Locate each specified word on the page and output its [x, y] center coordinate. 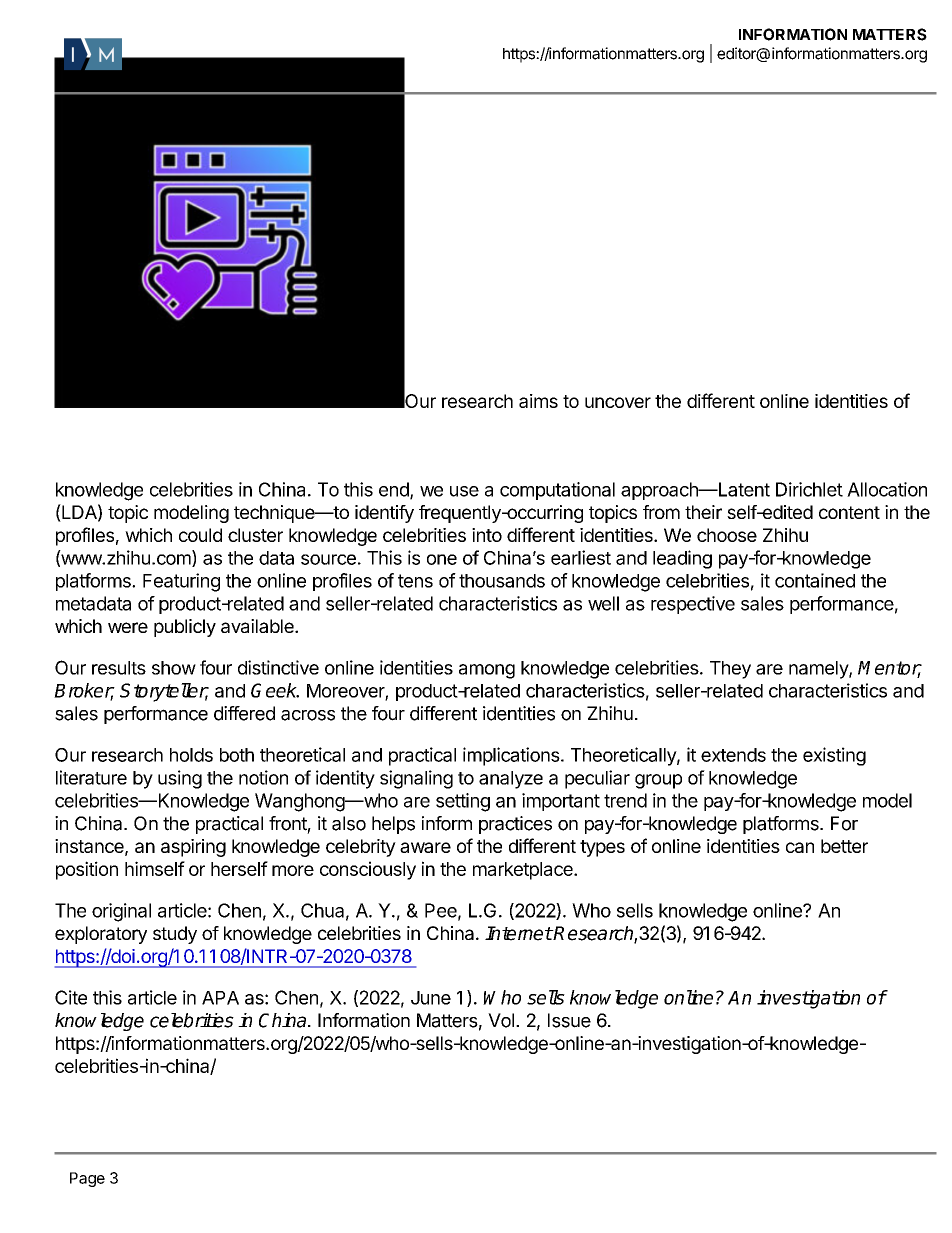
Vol [501, 1020]
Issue [569, 1020]
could [200, 535]
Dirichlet [809, 489]
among [487, 671]
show [174, 668]
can [800, 847]
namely [819, 670]
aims [538, 401]
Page [87, 1179]
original [121, 912]
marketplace [524, 871]
